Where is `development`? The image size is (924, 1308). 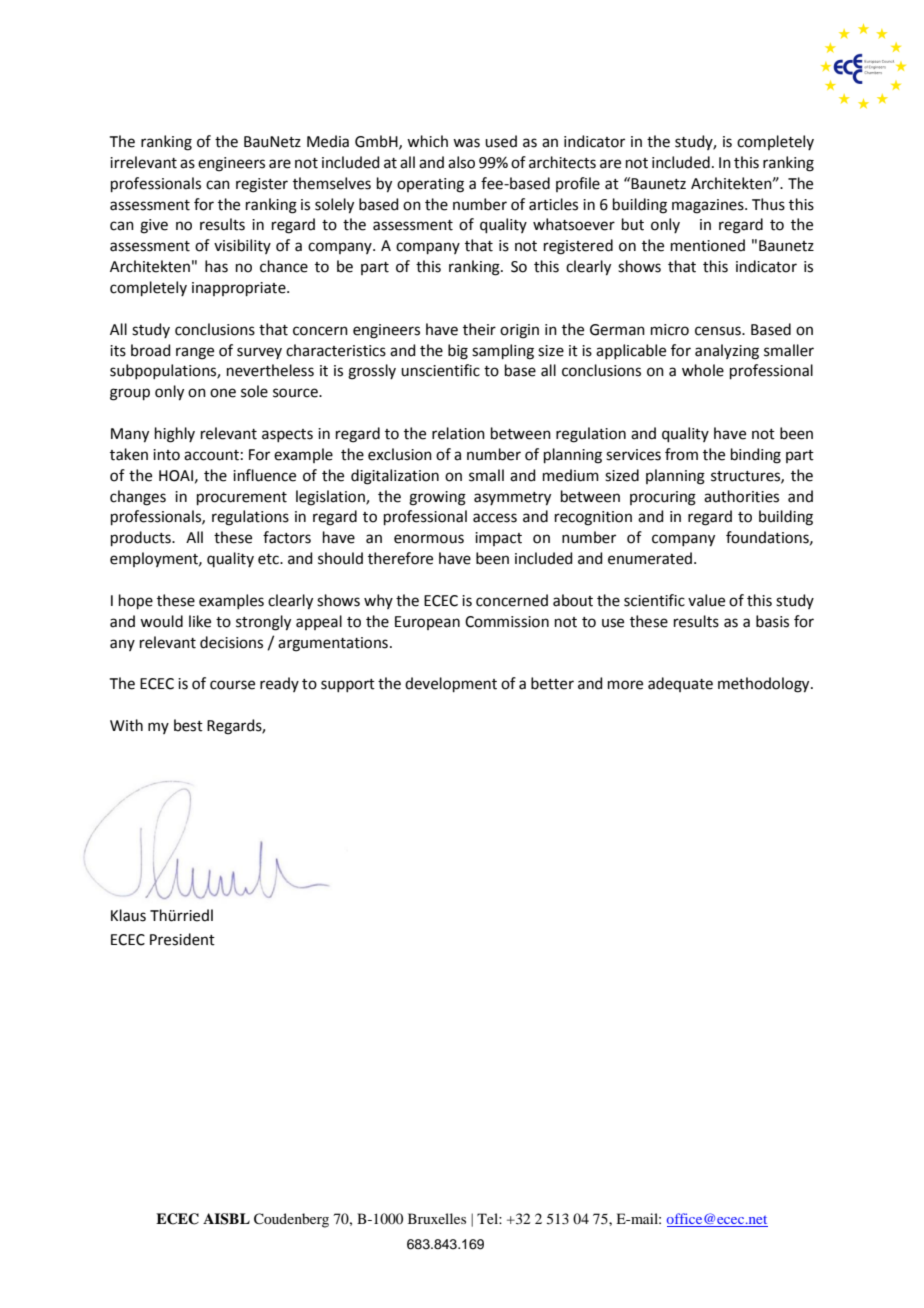 development is located at coordinates (451, 684).
